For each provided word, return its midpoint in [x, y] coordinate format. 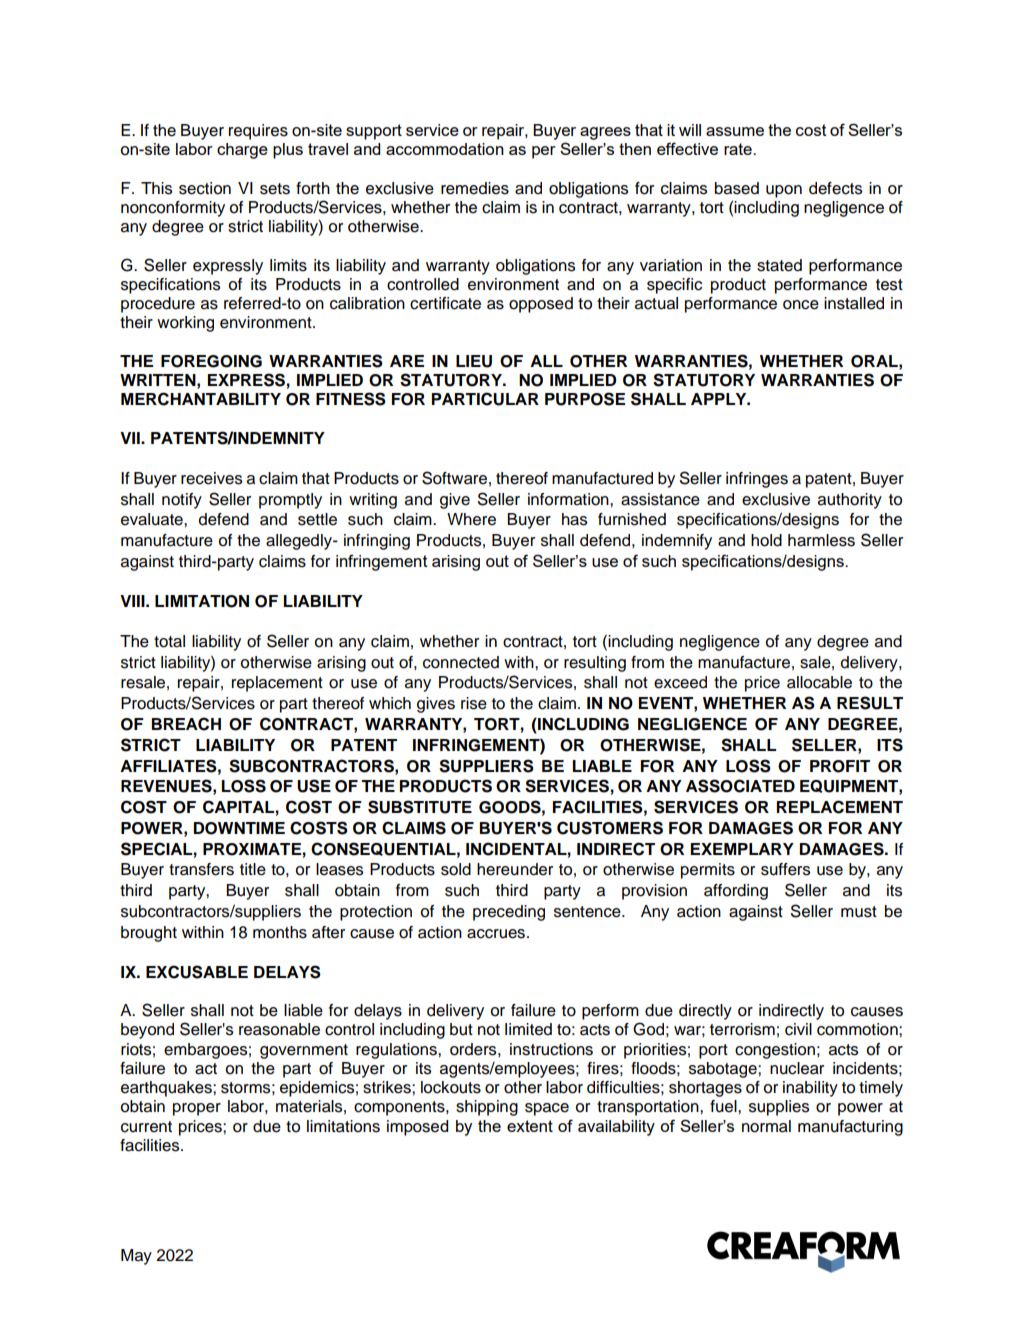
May [136, 1257]
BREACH [186, 724]
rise [474, 703]
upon [784, 191]
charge [242, 151]
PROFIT [840, 766]
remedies [475, 188]
